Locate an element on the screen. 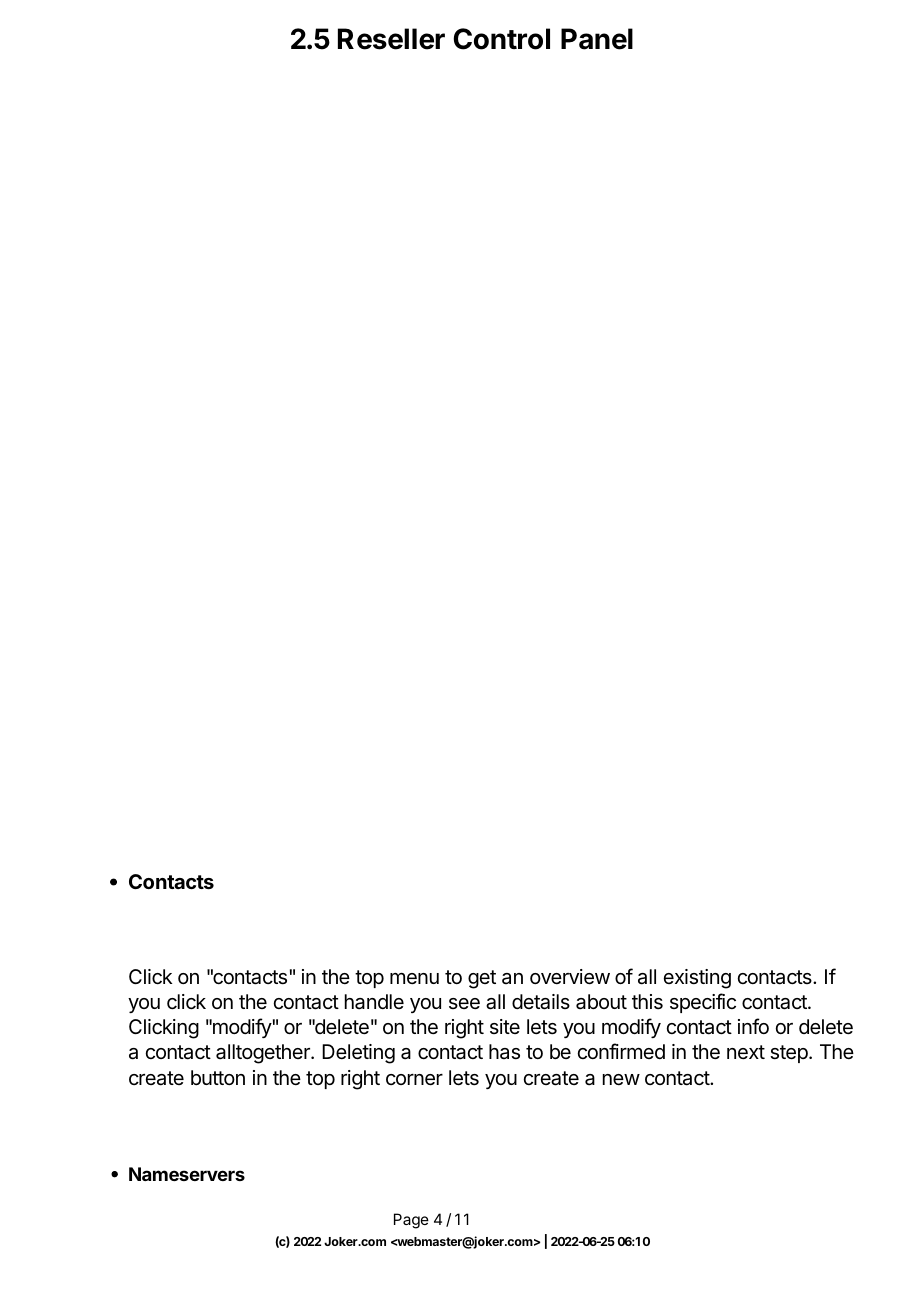 Image resolution: width=924 pixels, height=1308 pixels. menu is located at coordinates (414, 978).
